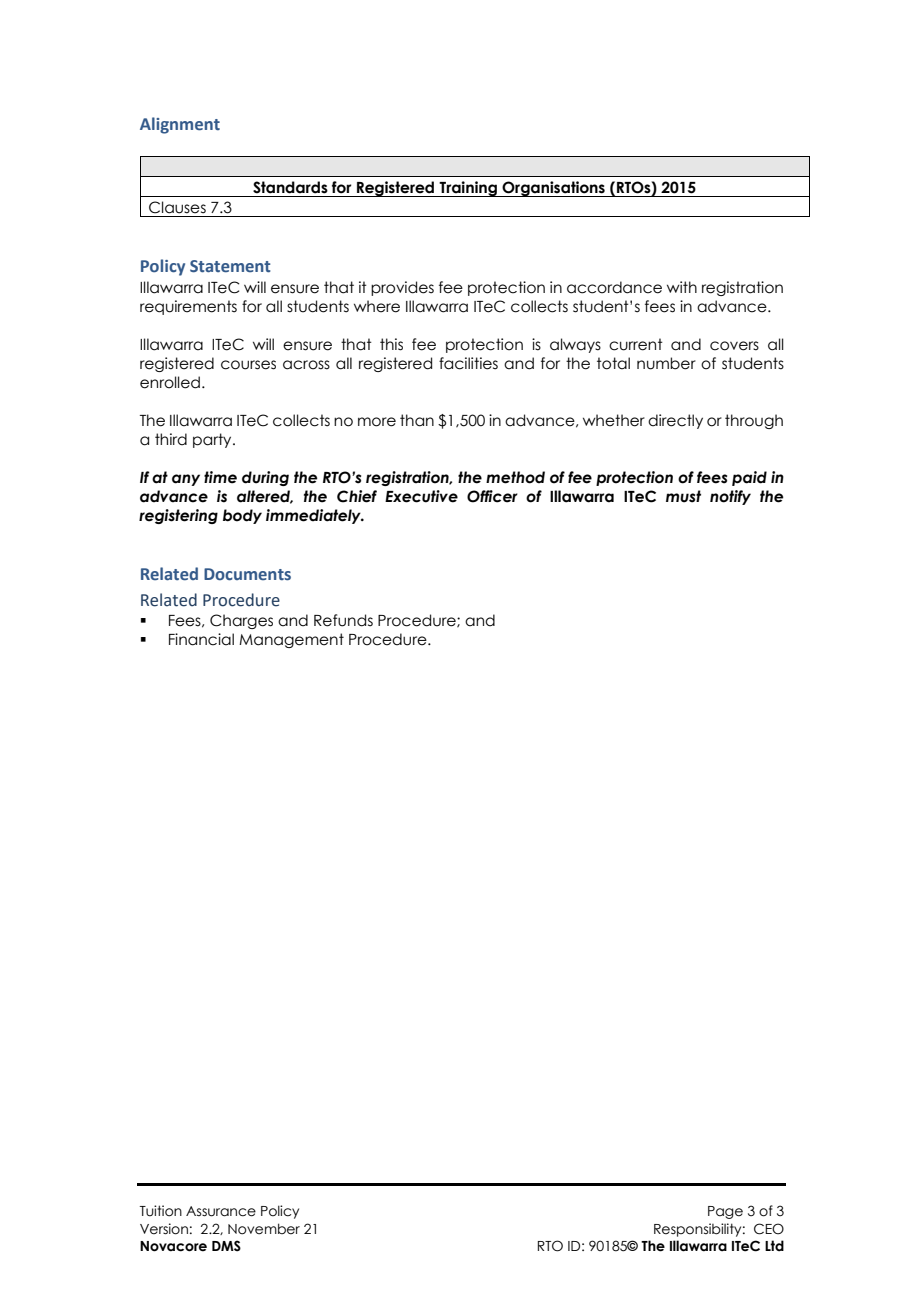 The image size is (924, 1309). I want to click on Officer, so click(492, 496).
